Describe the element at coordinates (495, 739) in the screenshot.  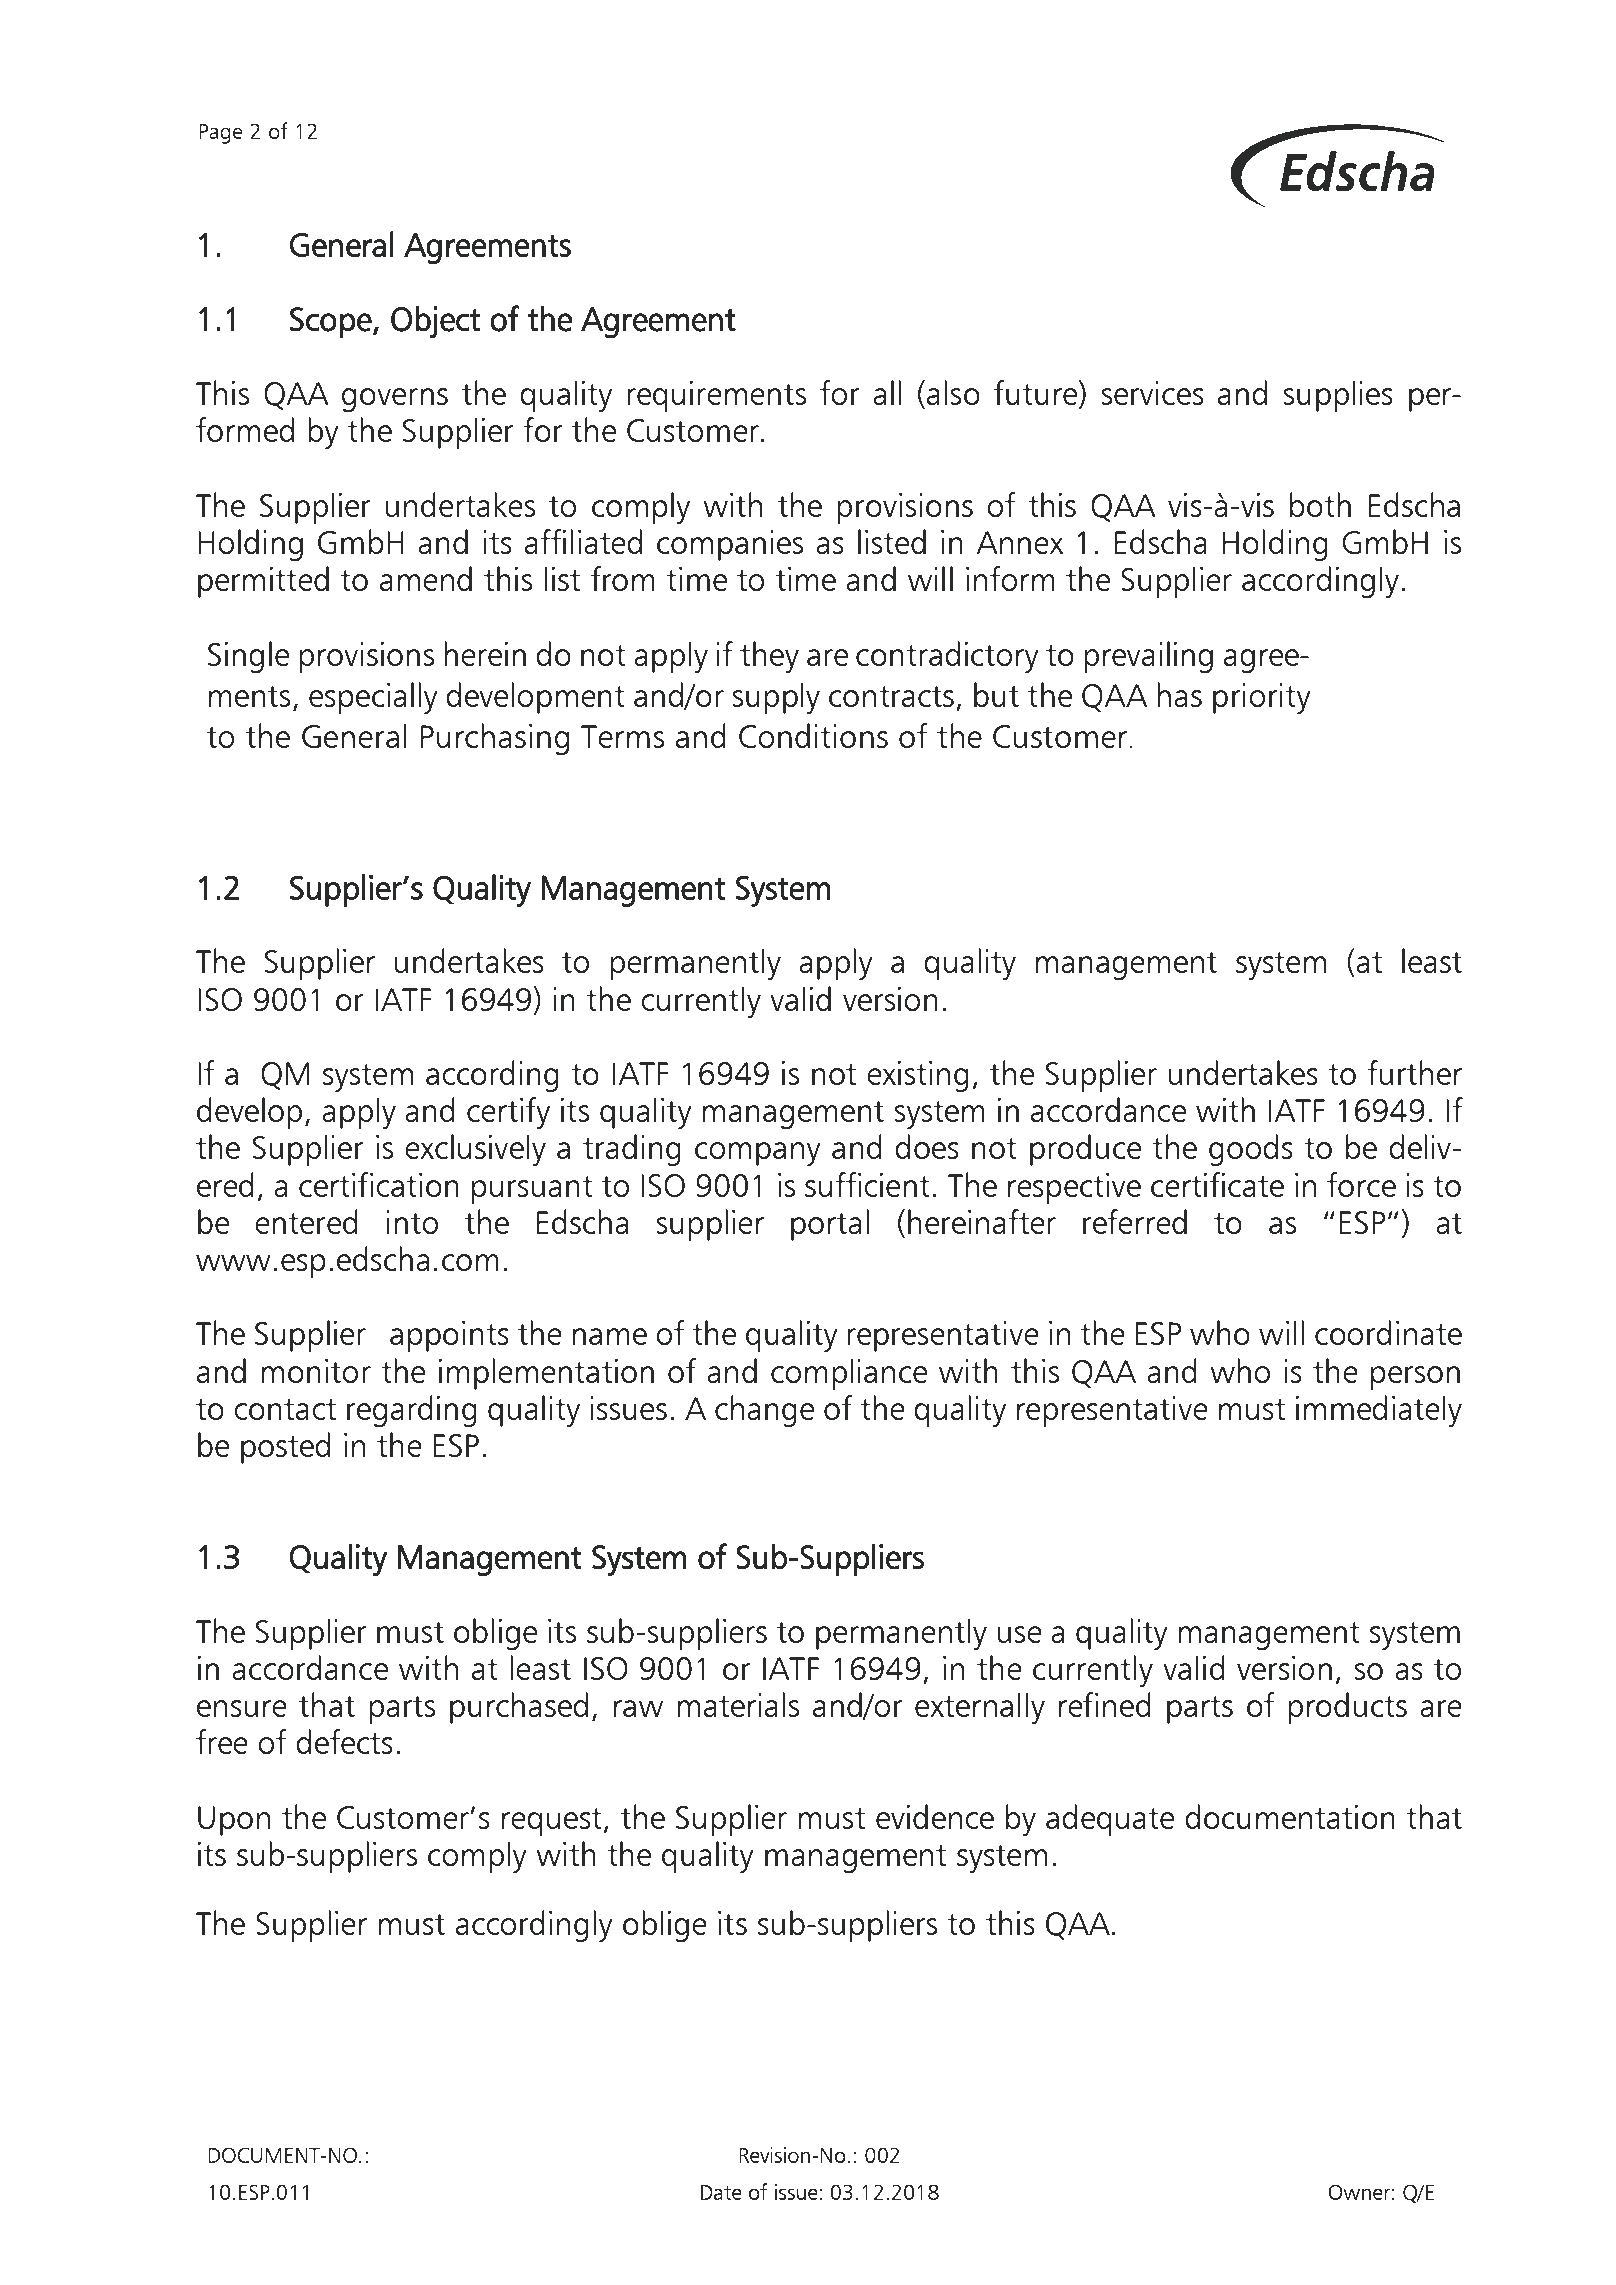
I see `Purchasing` at that location.
